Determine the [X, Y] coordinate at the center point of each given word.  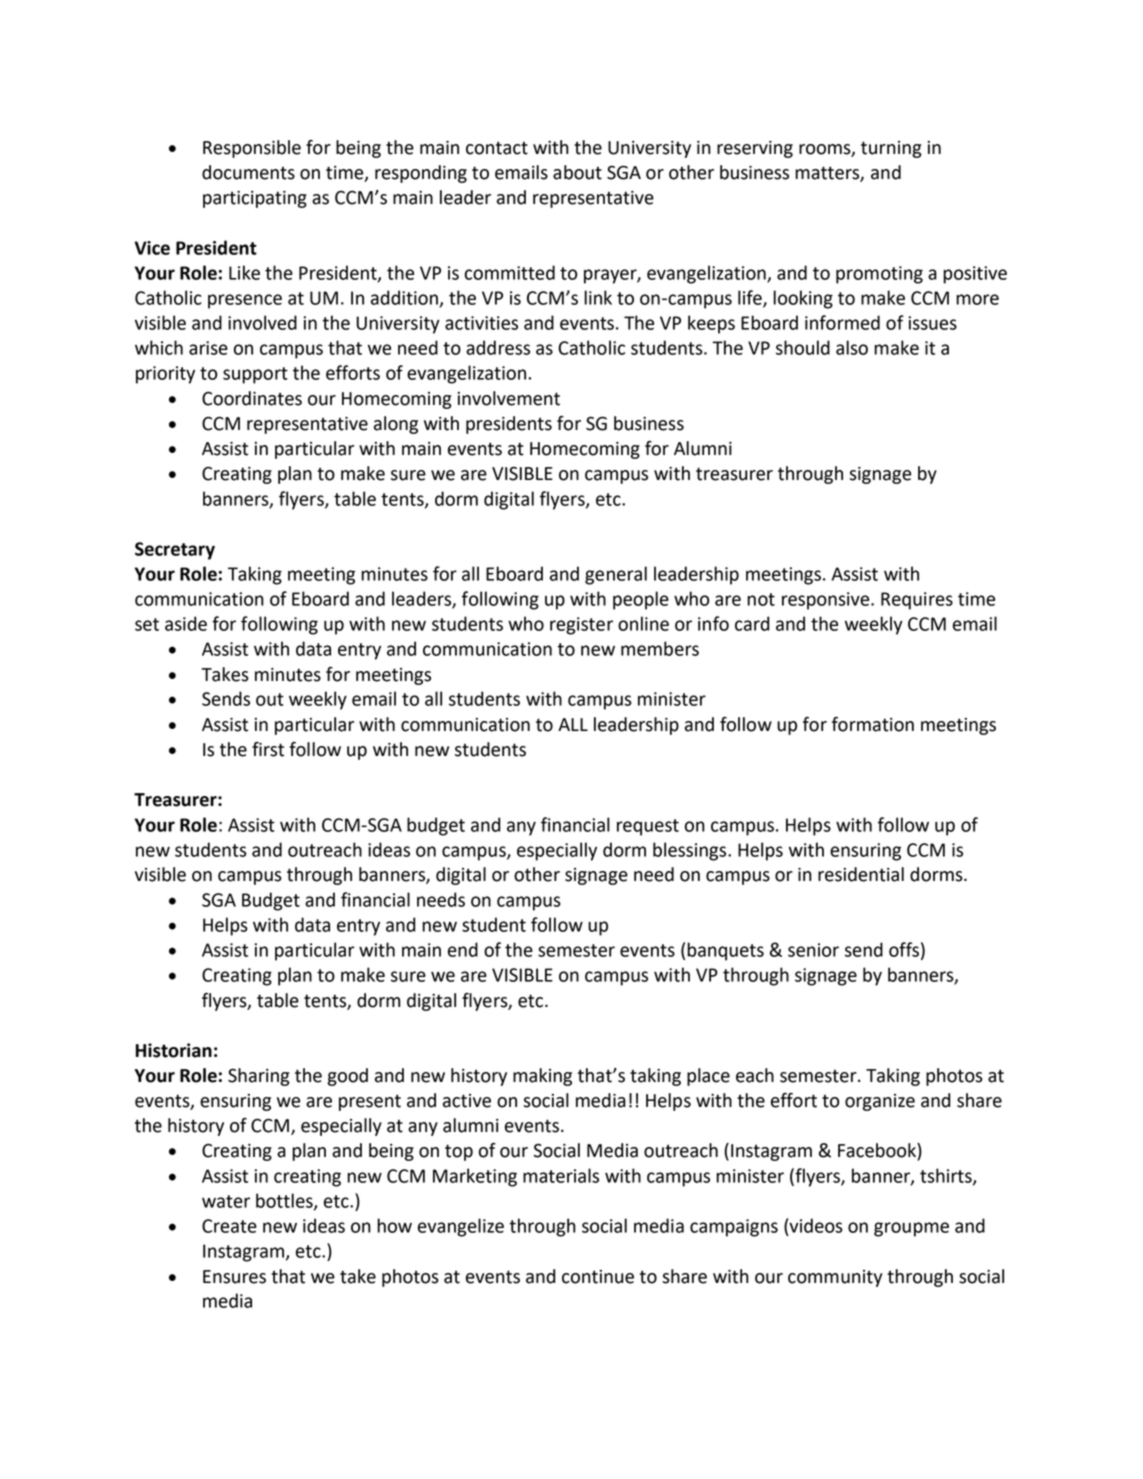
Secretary [175, 551]
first [268, 749]
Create [229, 1226]
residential [861, 874]
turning [891, 149]
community [835, 1278]
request [648, 827]
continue [598, 1277]
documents [248, 172]
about [577, 172]
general [616, 575]
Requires [917, 601]
